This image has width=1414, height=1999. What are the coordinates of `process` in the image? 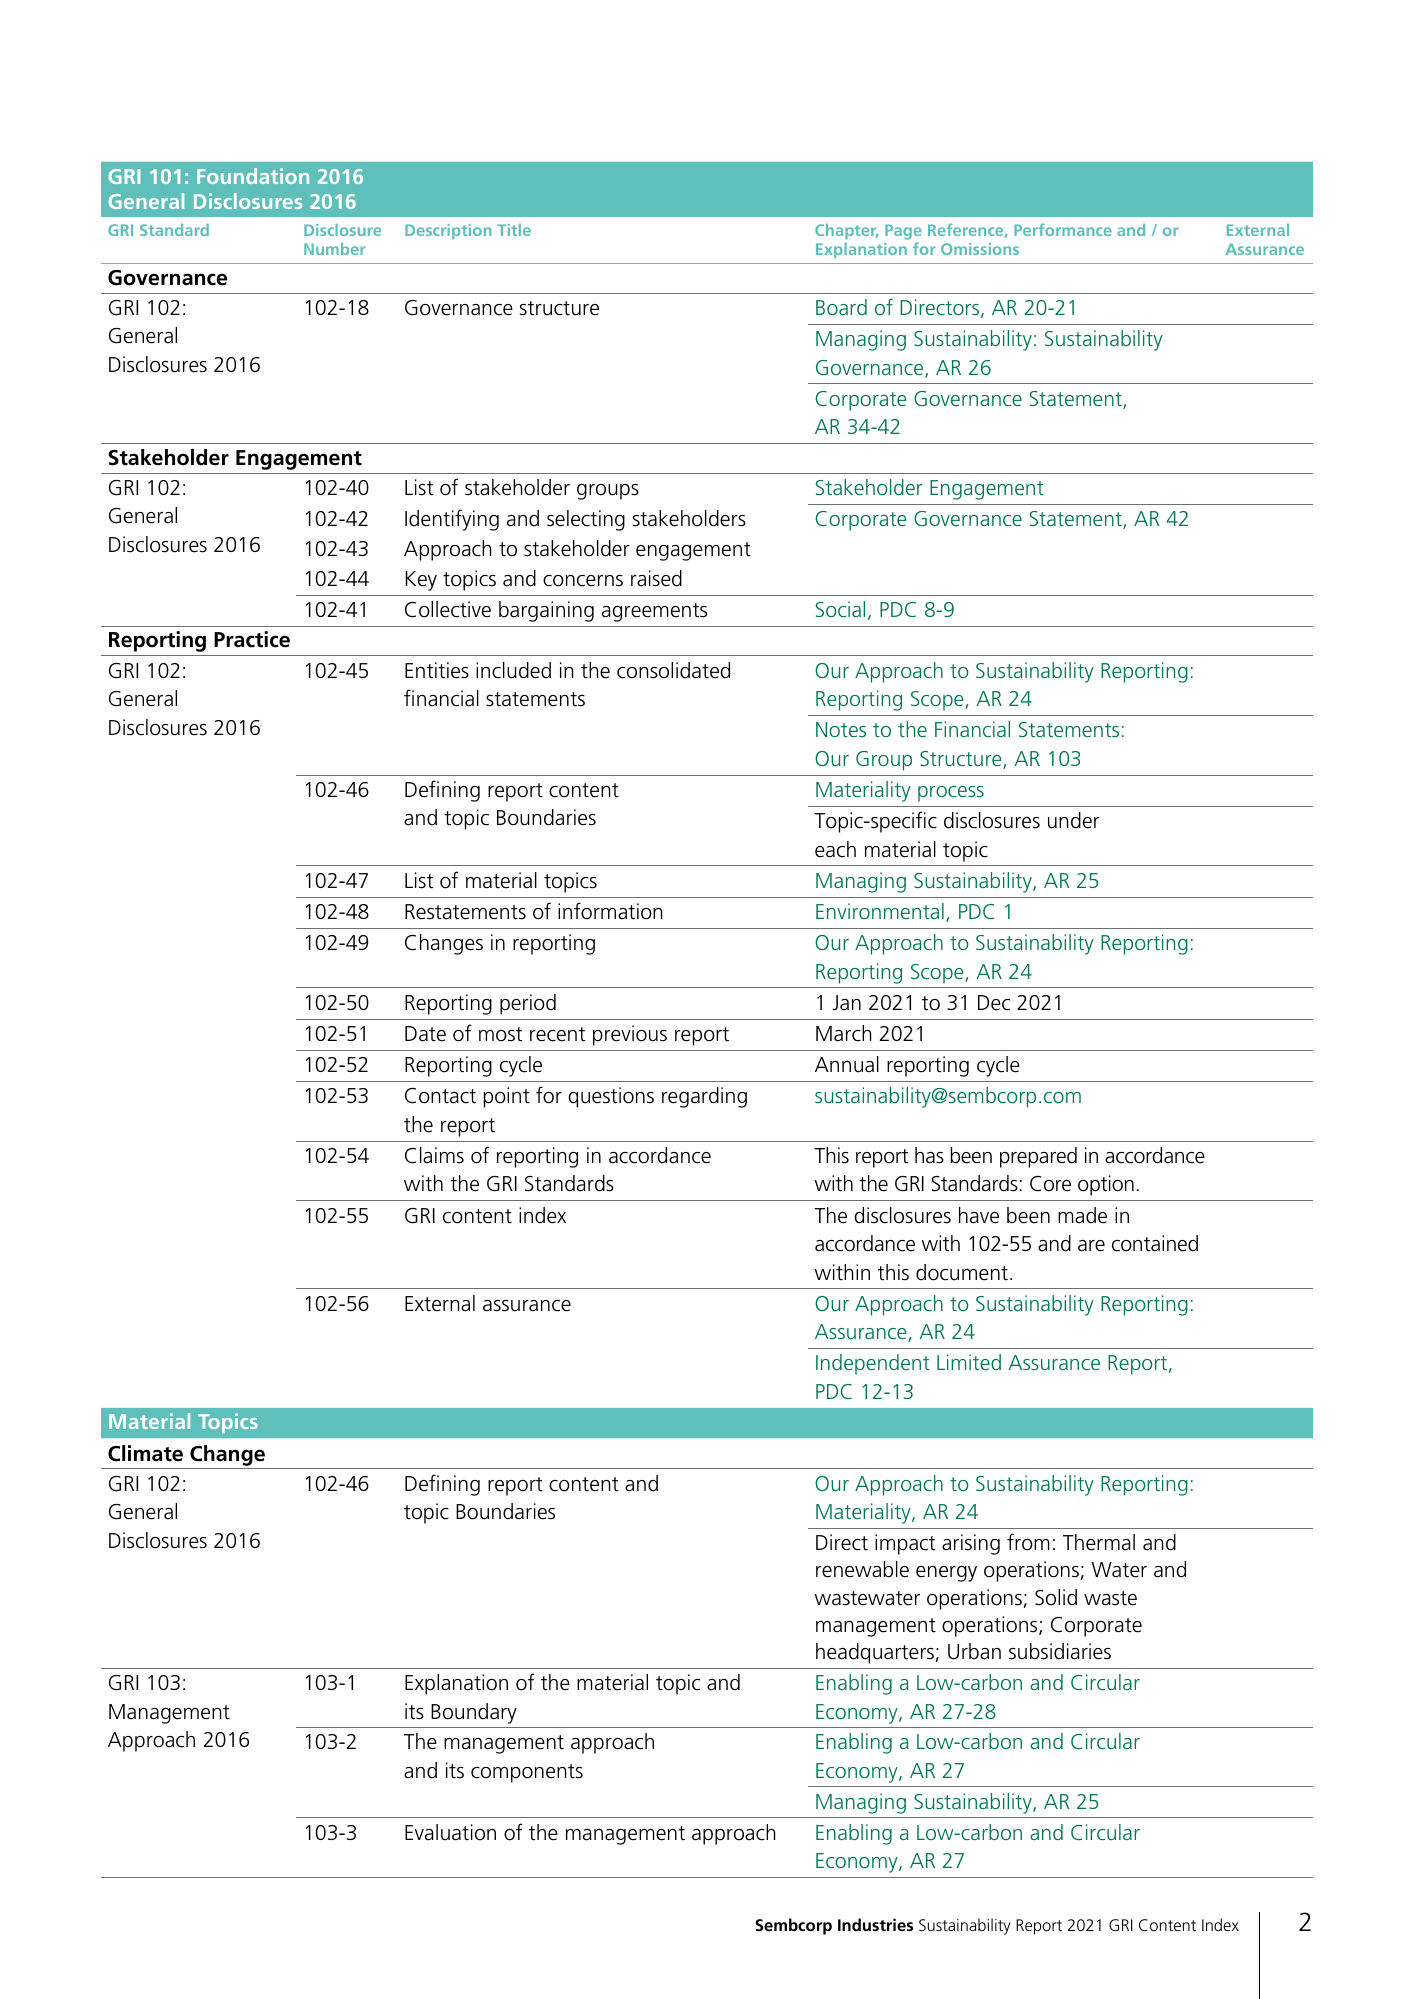 It's located at (951, 794).
